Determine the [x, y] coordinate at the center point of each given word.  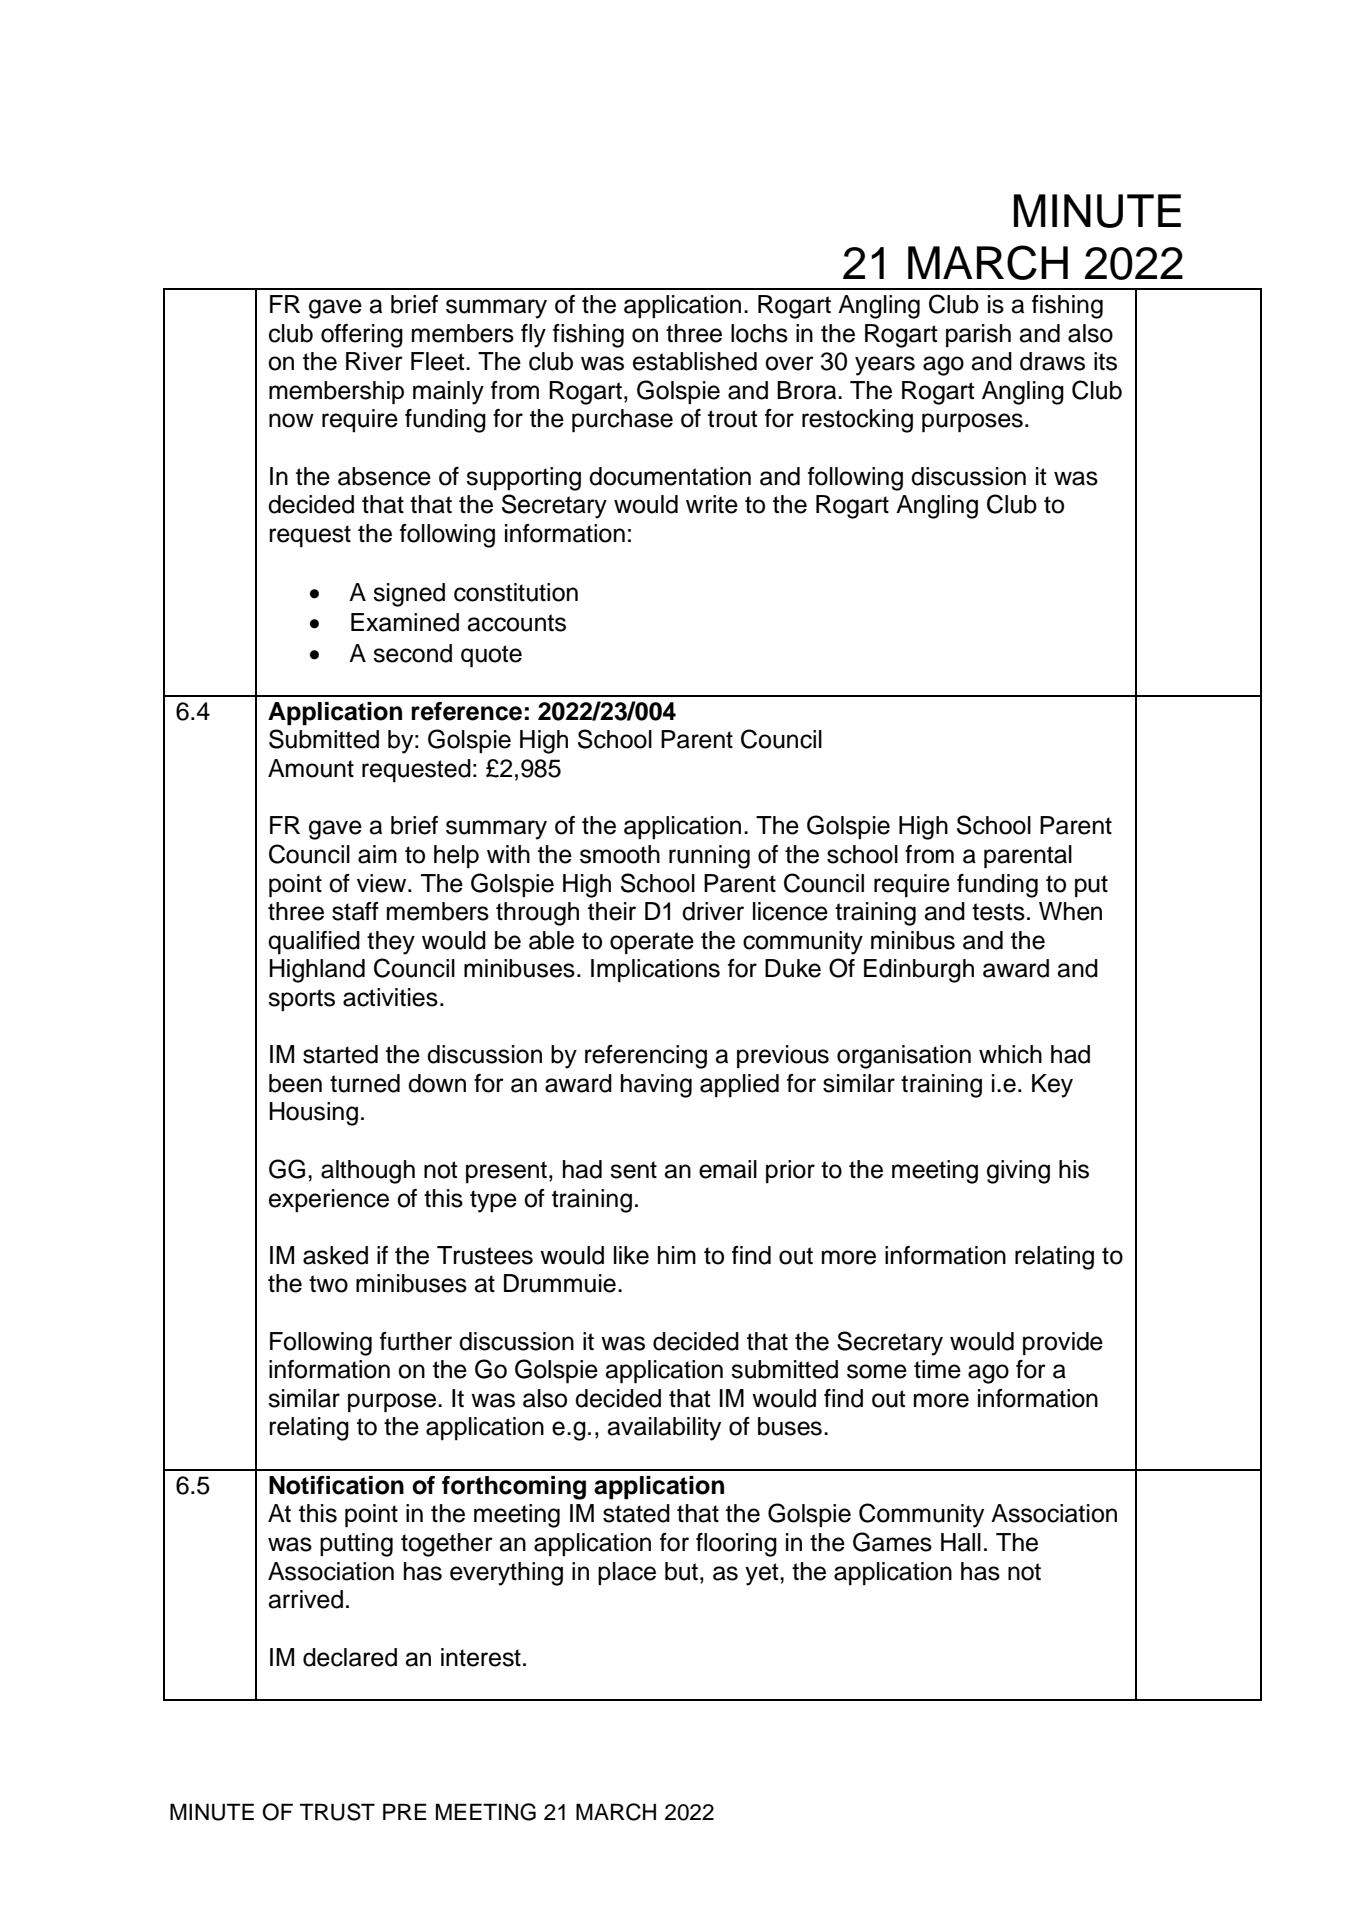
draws [1052, 361]
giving [1018, 1172]
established [695, 361]
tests [998, 912]
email [728, 1169]
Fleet [439, 361]
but [681, 1571]
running [709, 857]
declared [350, 1657]
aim [377, 854]
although [368, 1172]
